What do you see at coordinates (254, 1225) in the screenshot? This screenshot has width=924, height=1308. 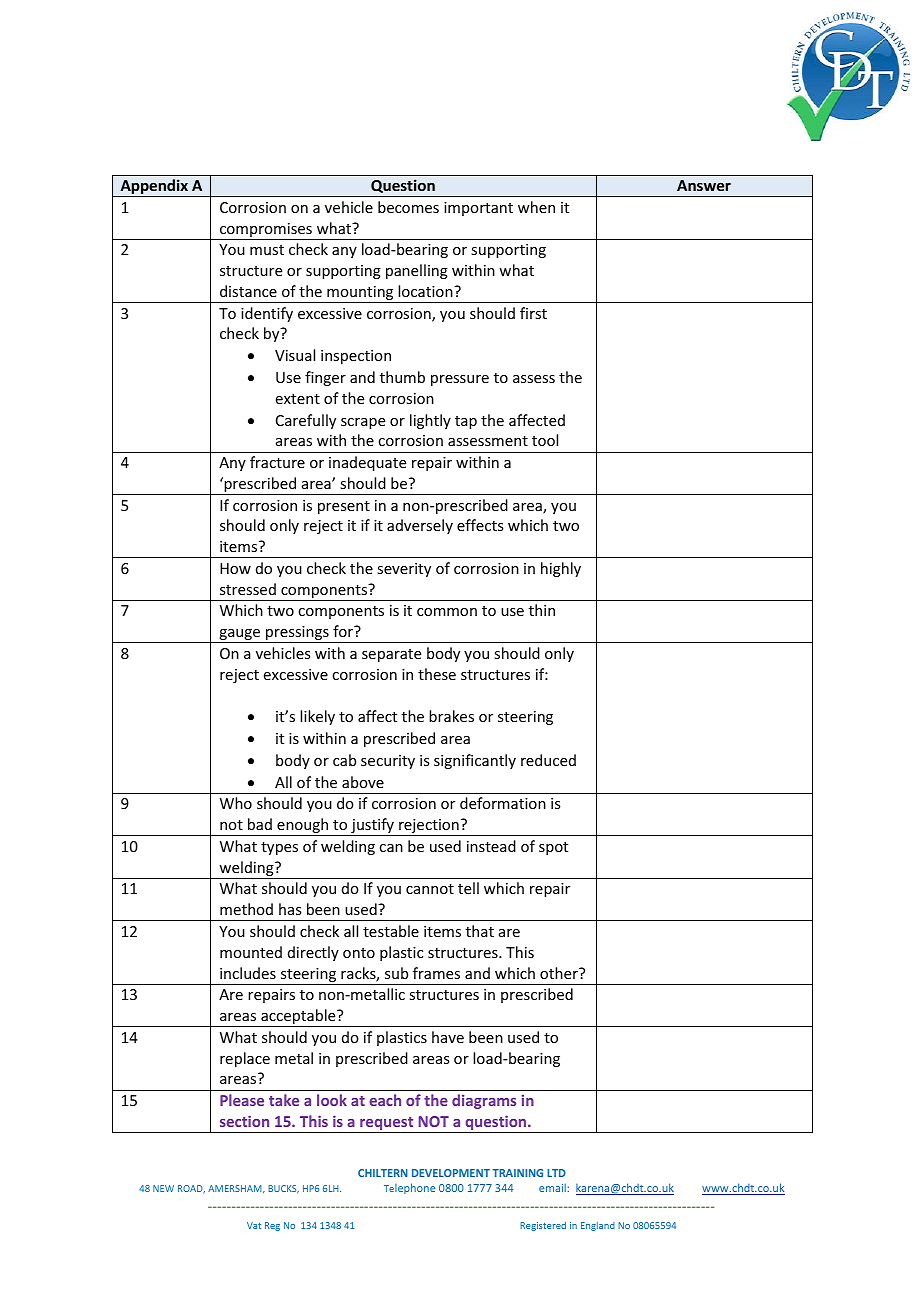 I see `Vat` at bounding box center [254, 1225].
